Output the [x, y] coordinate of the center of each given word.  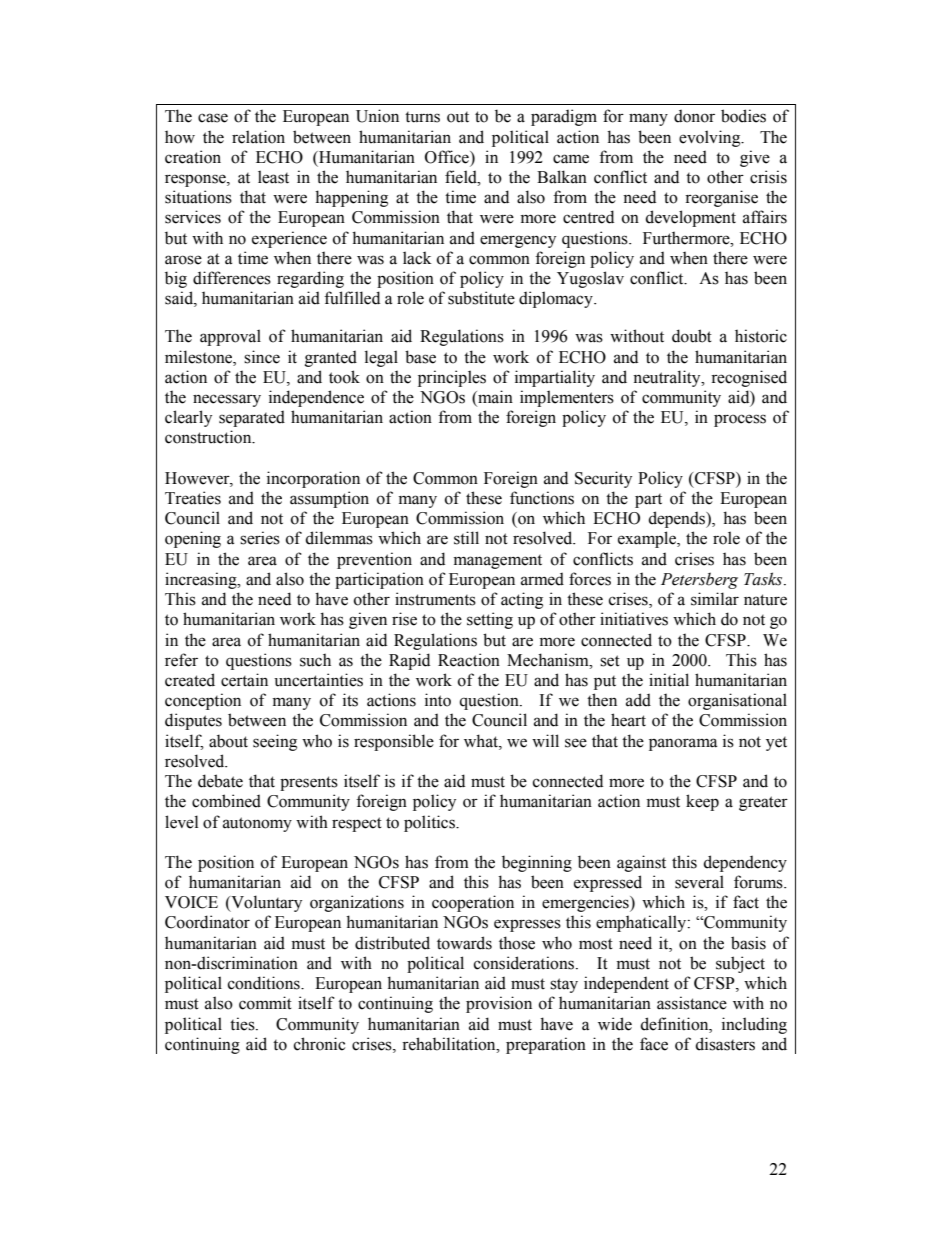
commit [265, 1003]
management [498, 562]
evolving [711, 138]
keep [702, 802]
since [262, 357]
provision [499, 1004]
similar [715, 599]
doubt [692, 336]
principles [452, 378]
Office [448, 157]
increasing [202, 580]
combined [226, 801]
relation [258, 137]
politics [430, 823]
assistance [692, 1003]
